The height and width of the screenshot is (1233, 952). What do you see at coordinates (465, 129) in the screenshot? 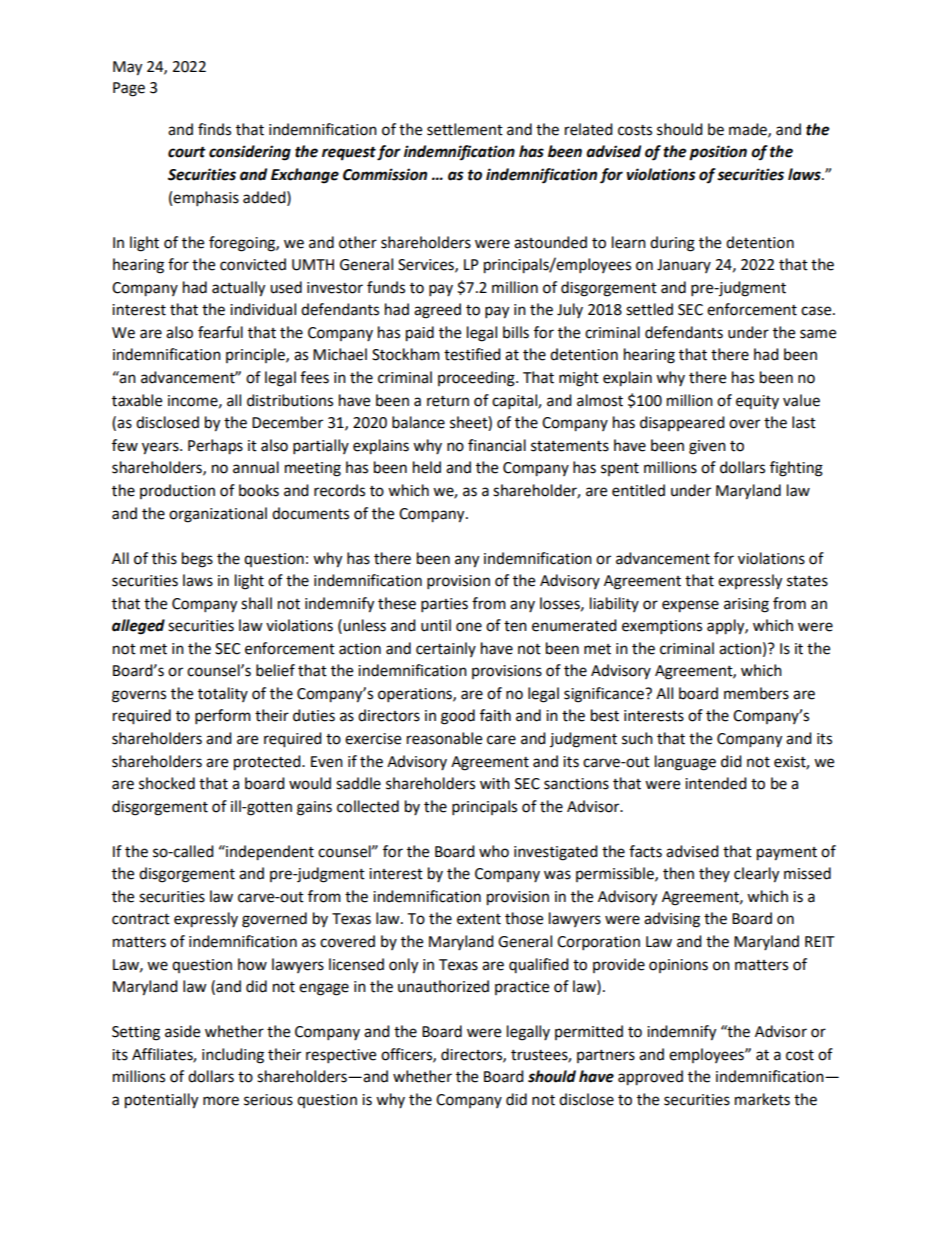
I see `settlement` at bounding box center [465, 129].
